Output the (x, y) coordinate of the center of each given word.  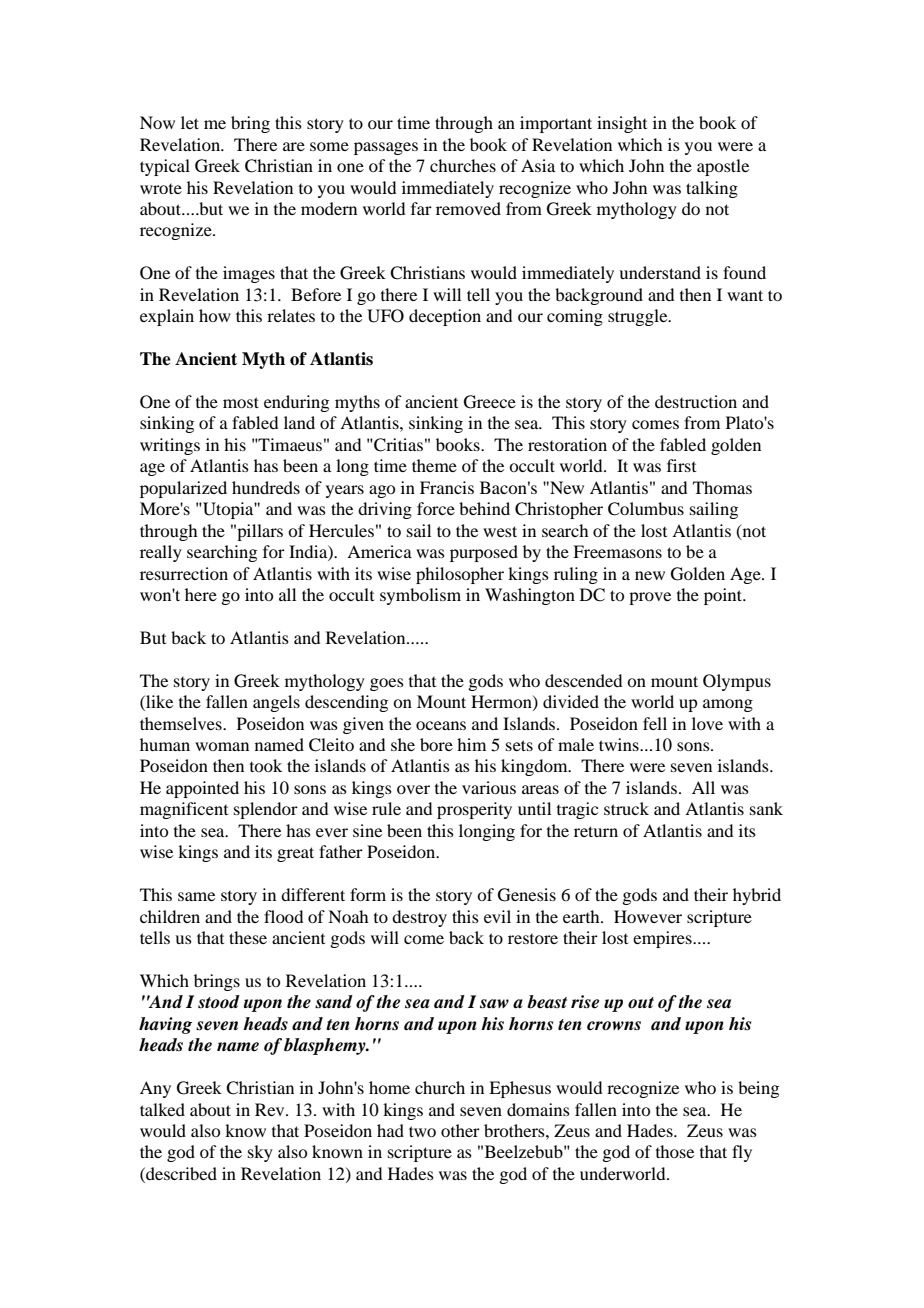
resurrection (184, 573)
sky (260, 1153)
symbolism (420, 596)
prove (650, 598)
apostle (723, 167)
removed (468, 208)
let (190, 122)
